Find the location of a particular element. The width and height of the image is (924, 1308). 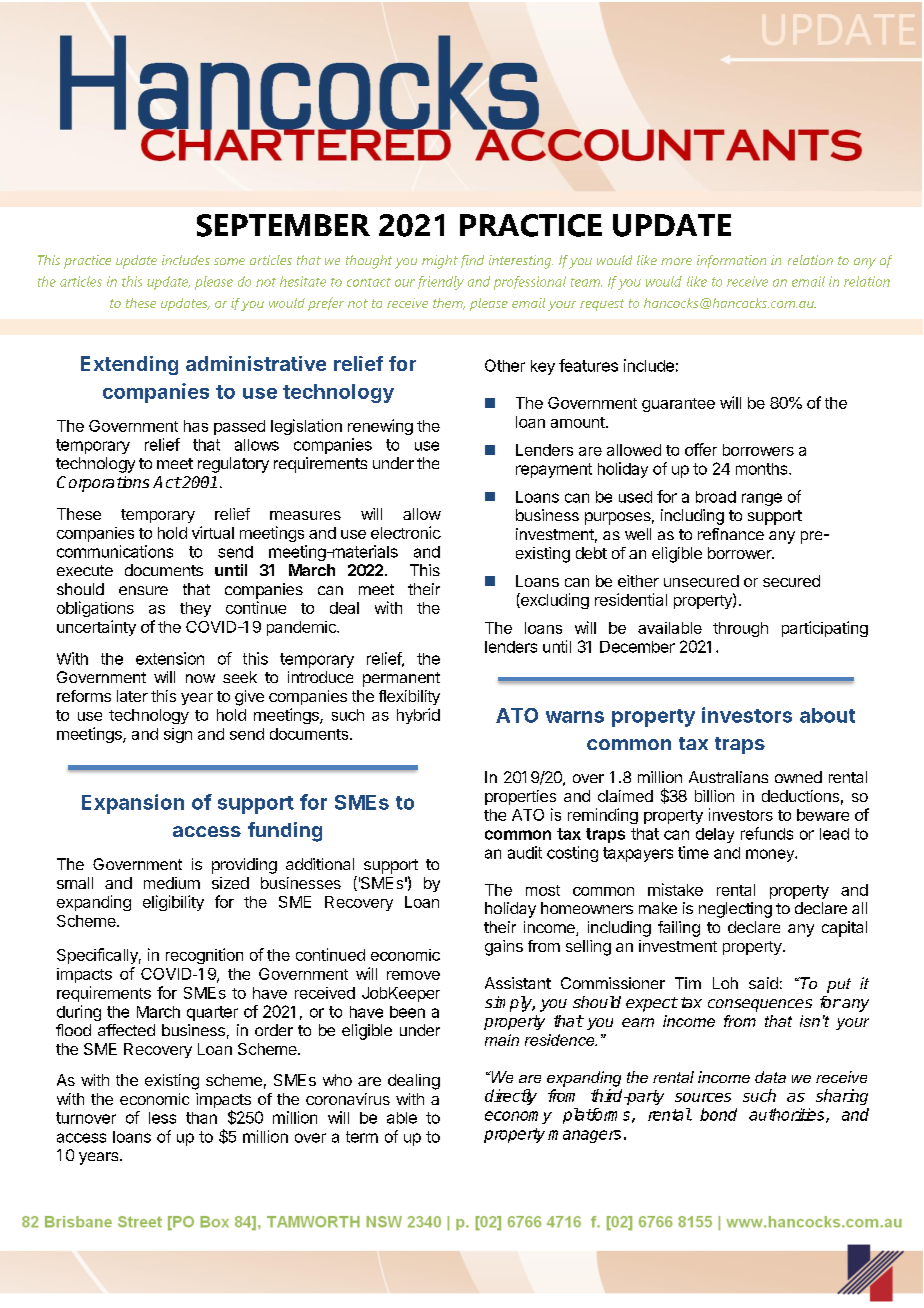

regulatory is located at coordinates (233, 465).
